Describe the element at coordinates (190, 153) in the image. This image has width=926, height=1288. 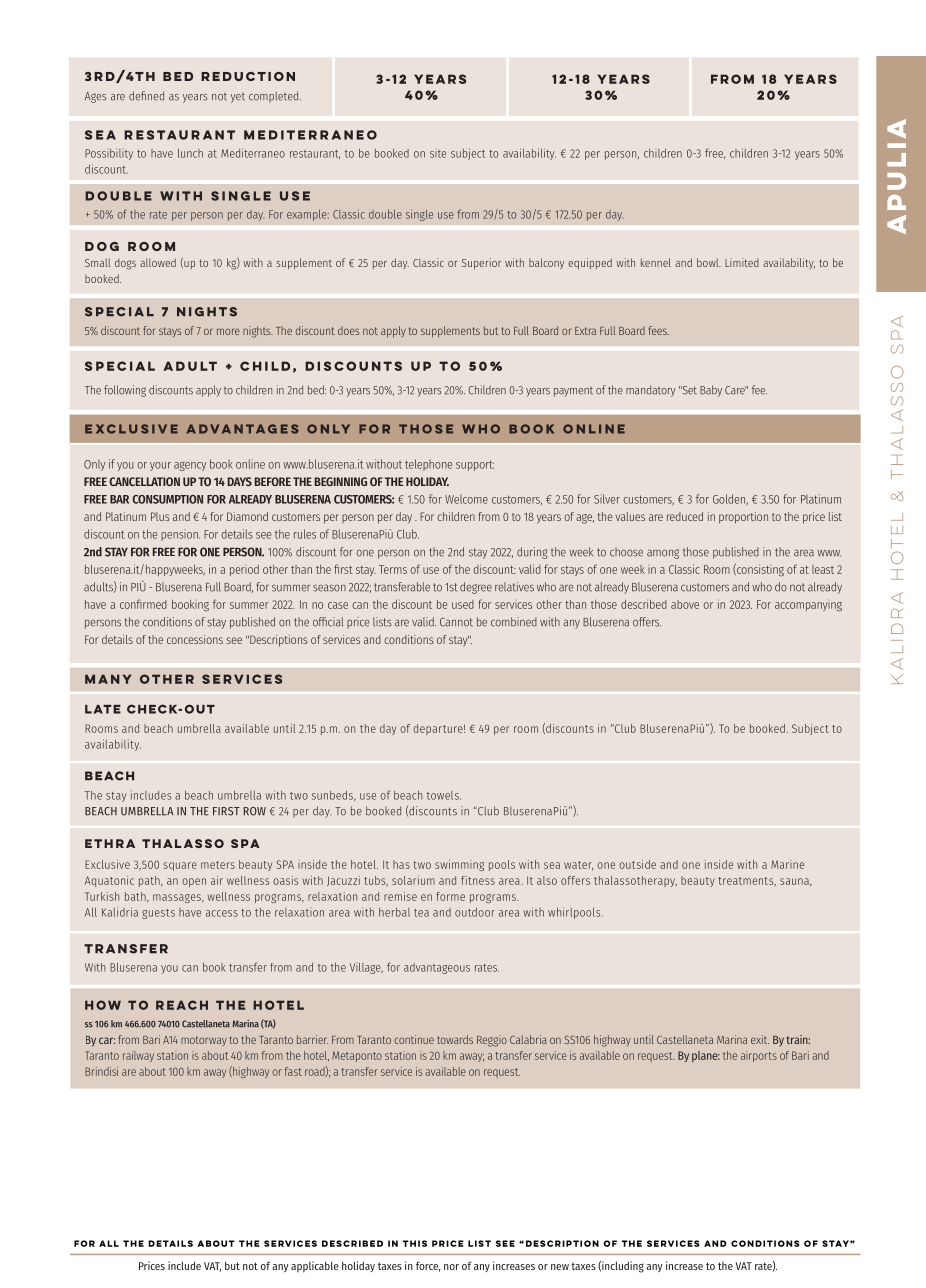
I see `lunch` at that location.
